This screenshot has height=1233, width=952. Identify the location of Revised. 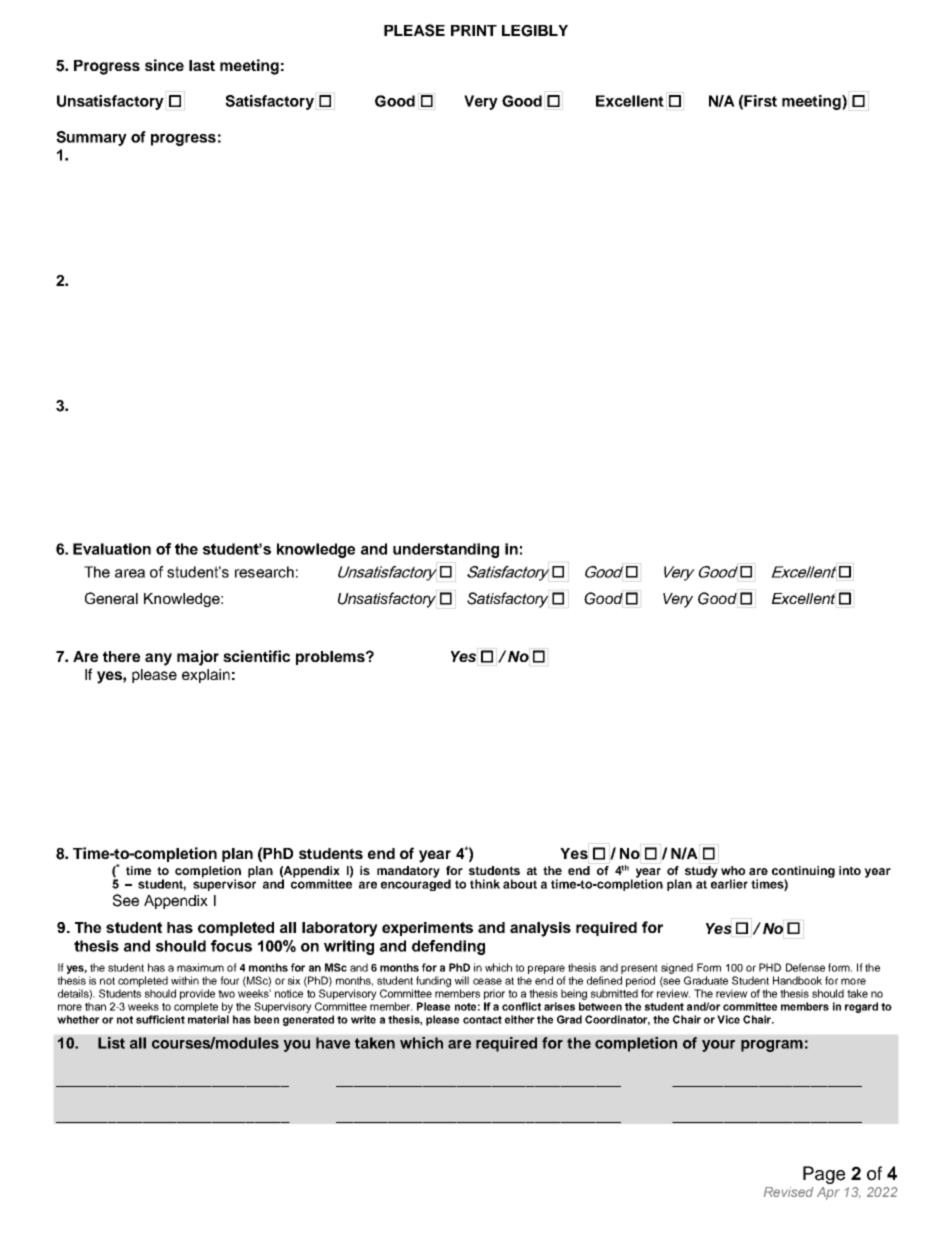
(788, 1192).
